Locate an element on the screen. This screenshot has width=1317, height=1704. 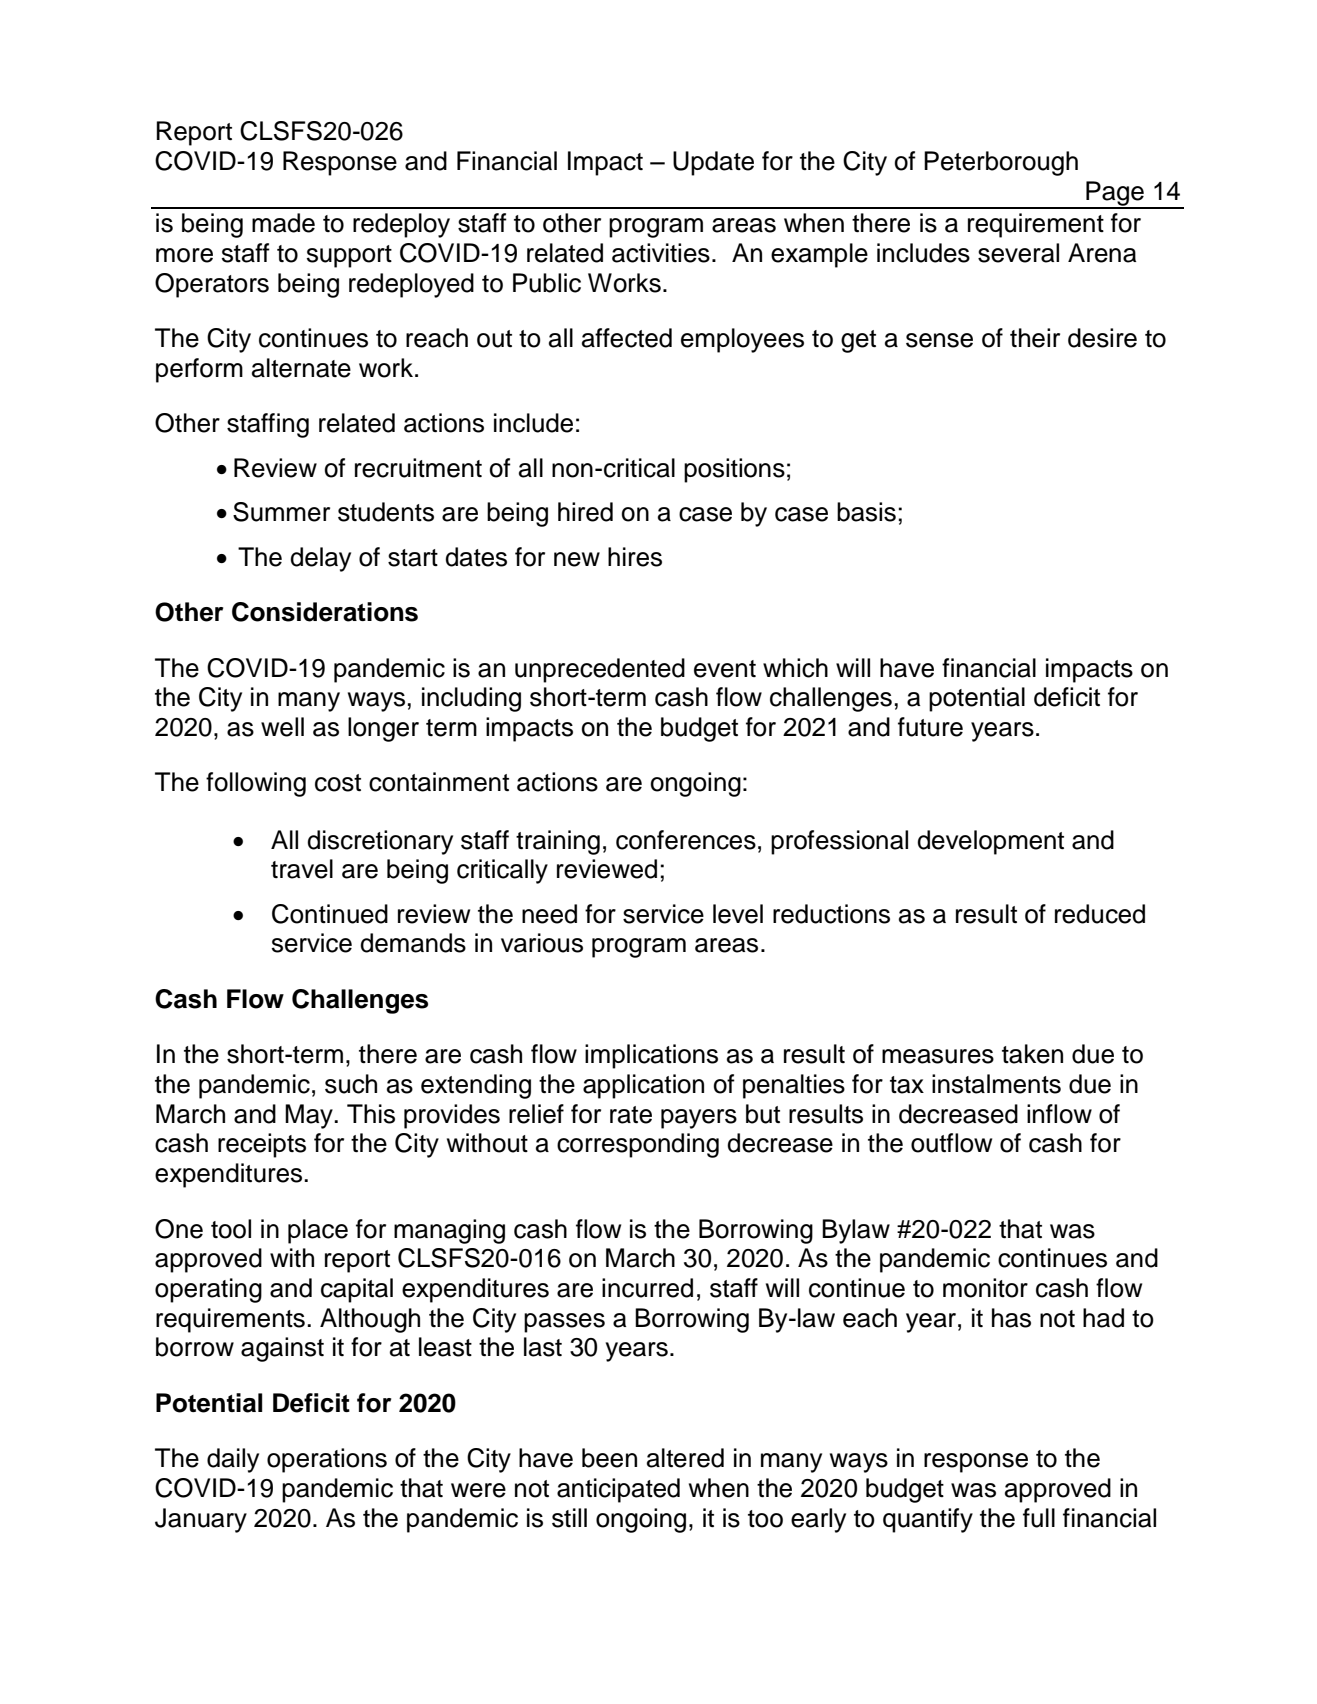
taken is located at coordinates (1032, 1054).
